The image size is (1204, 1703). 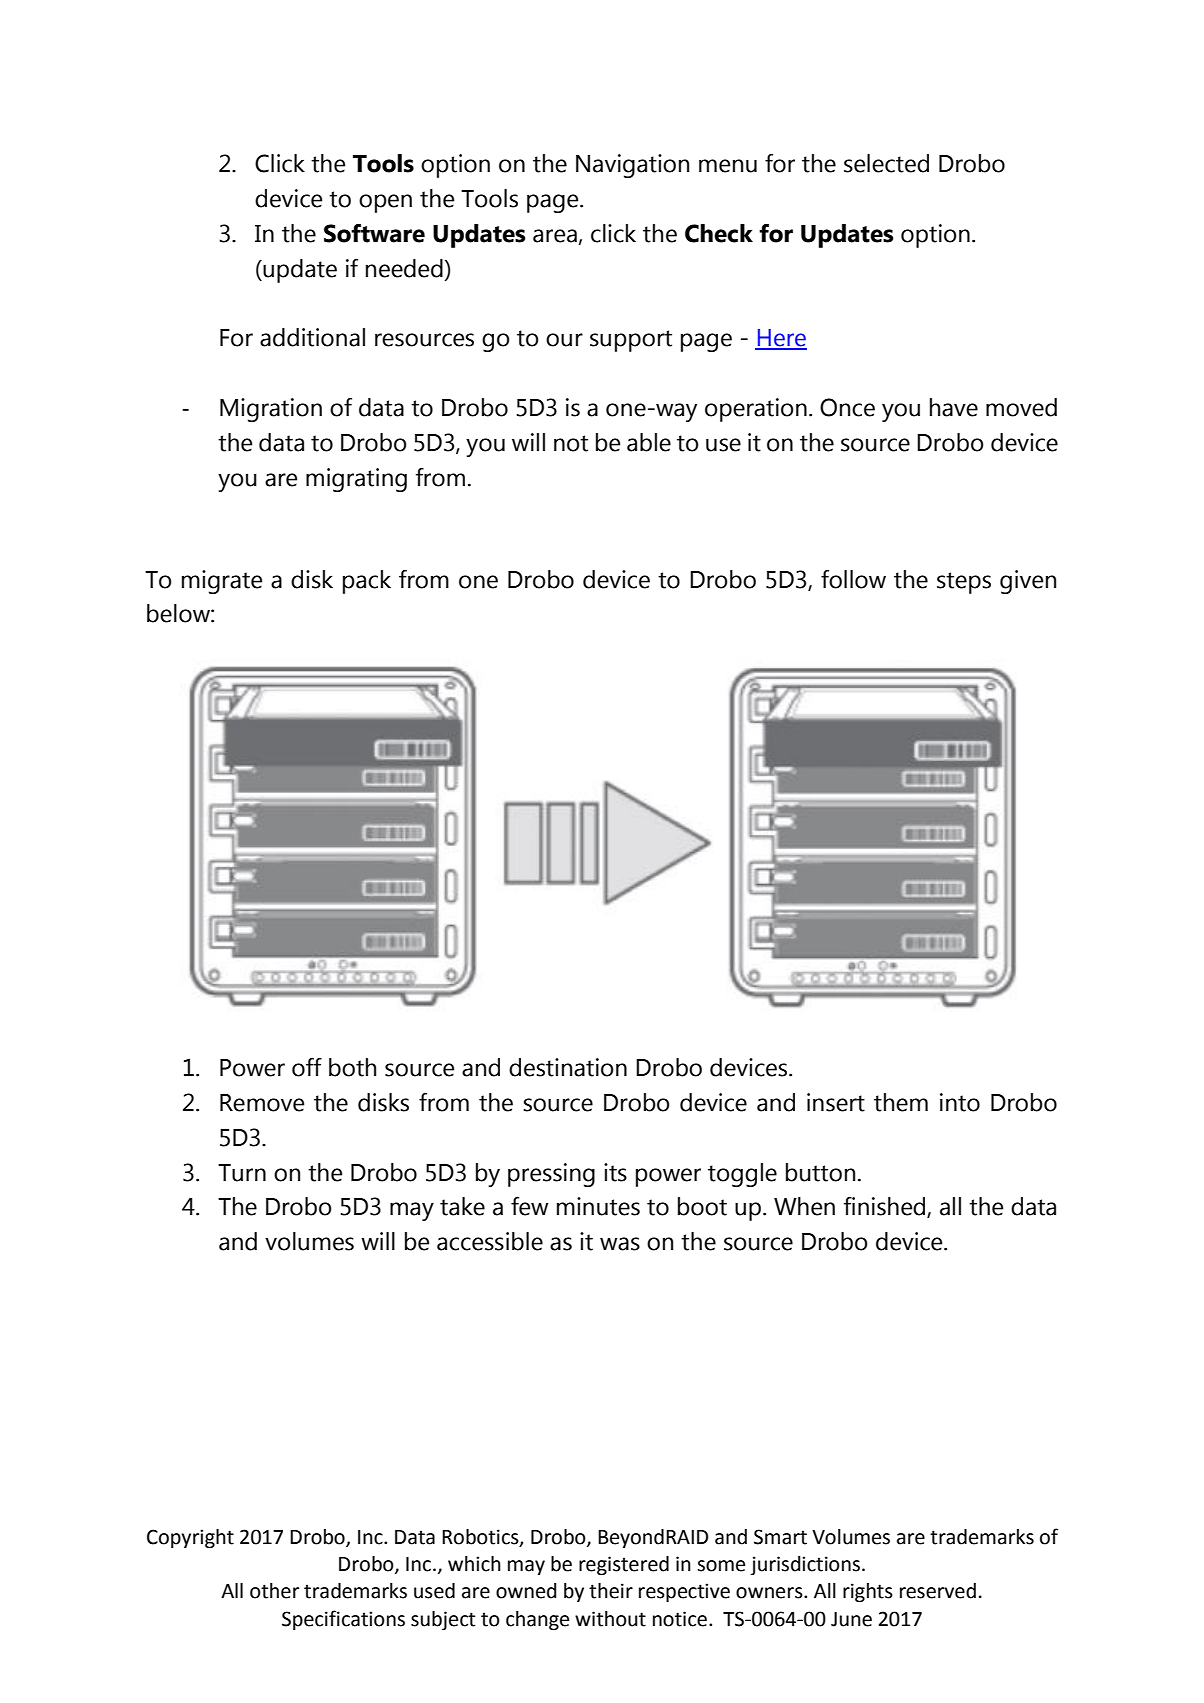 What do you see at coordinates (620, 1244) in the image?
I see `was` at bounding box center [620, 1244].
